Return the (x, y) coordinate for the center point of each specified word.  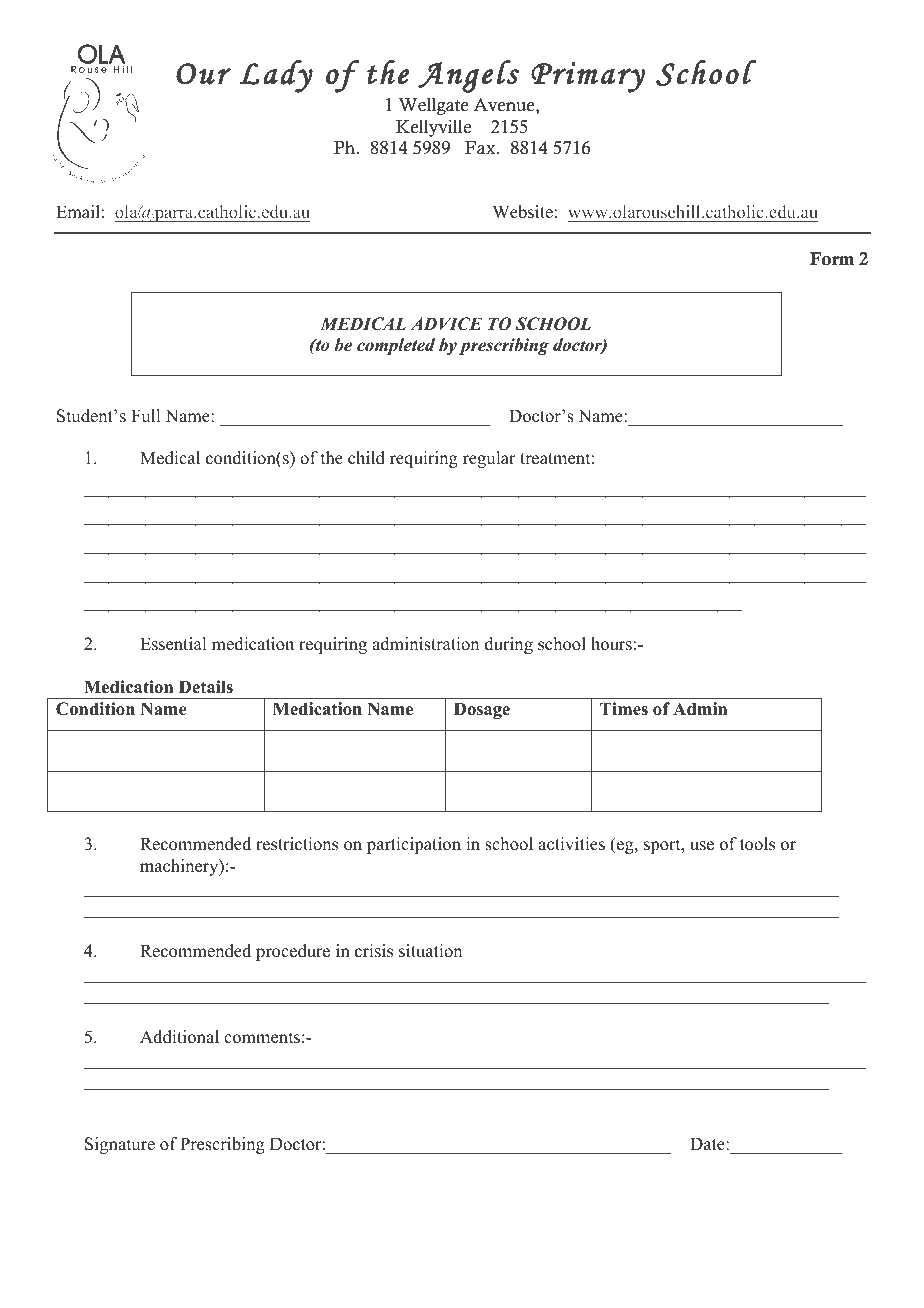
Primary (588, 77)
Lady (276, 76)
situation (430, 951)
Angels (468, 76)
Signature (120, 1145)
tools (757, 844)
